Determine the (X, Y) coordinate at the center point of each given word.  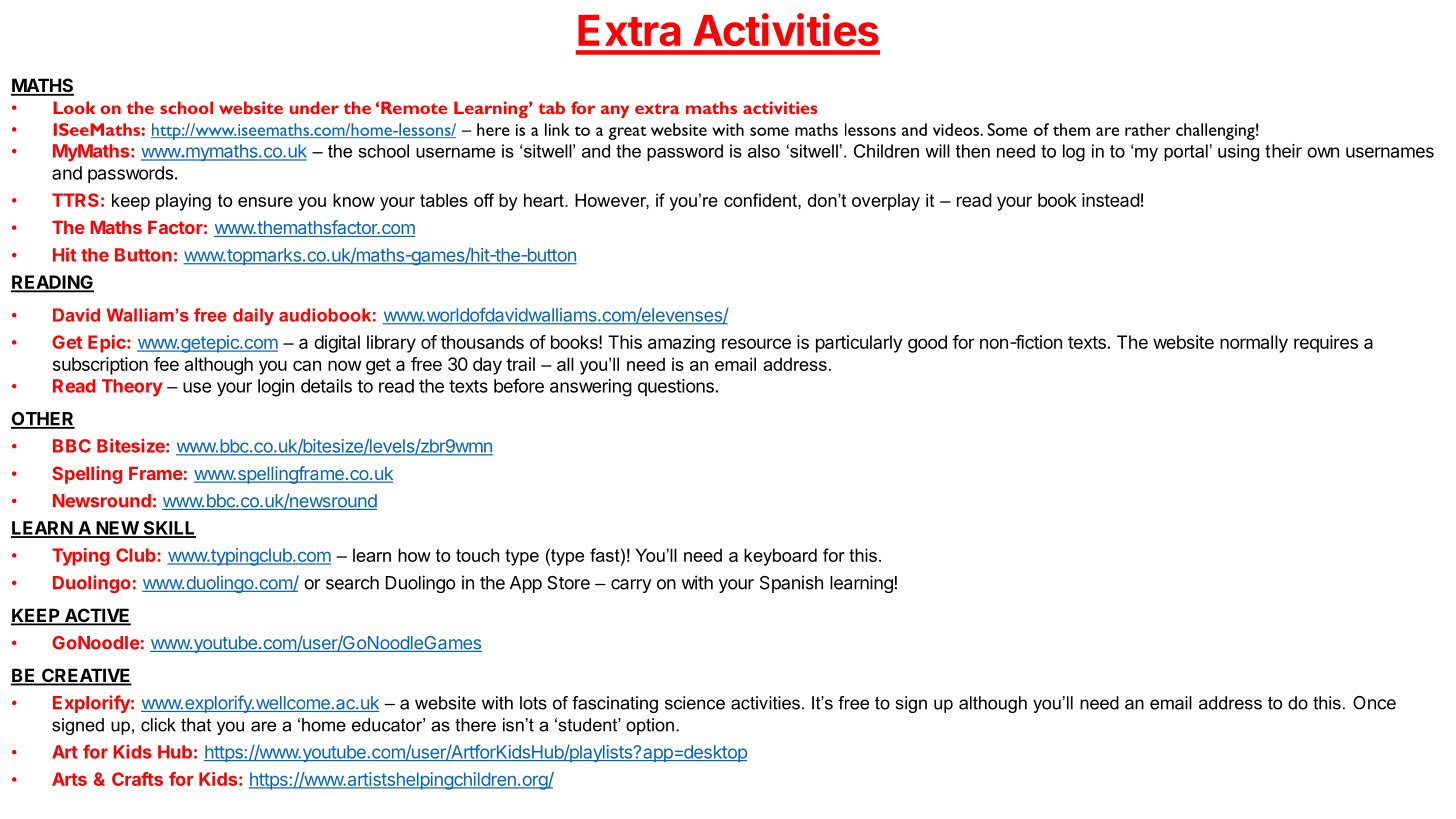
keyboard (780, 557)
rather (1148, 129)
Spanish (791, 584)
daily (253, 317)
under (314, 107)
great (627, 133)
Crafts (137, 779)
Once (1374, 703)
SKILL (168, 529)
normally (1254, 344)
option (650, 726)
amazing (681, 344)
